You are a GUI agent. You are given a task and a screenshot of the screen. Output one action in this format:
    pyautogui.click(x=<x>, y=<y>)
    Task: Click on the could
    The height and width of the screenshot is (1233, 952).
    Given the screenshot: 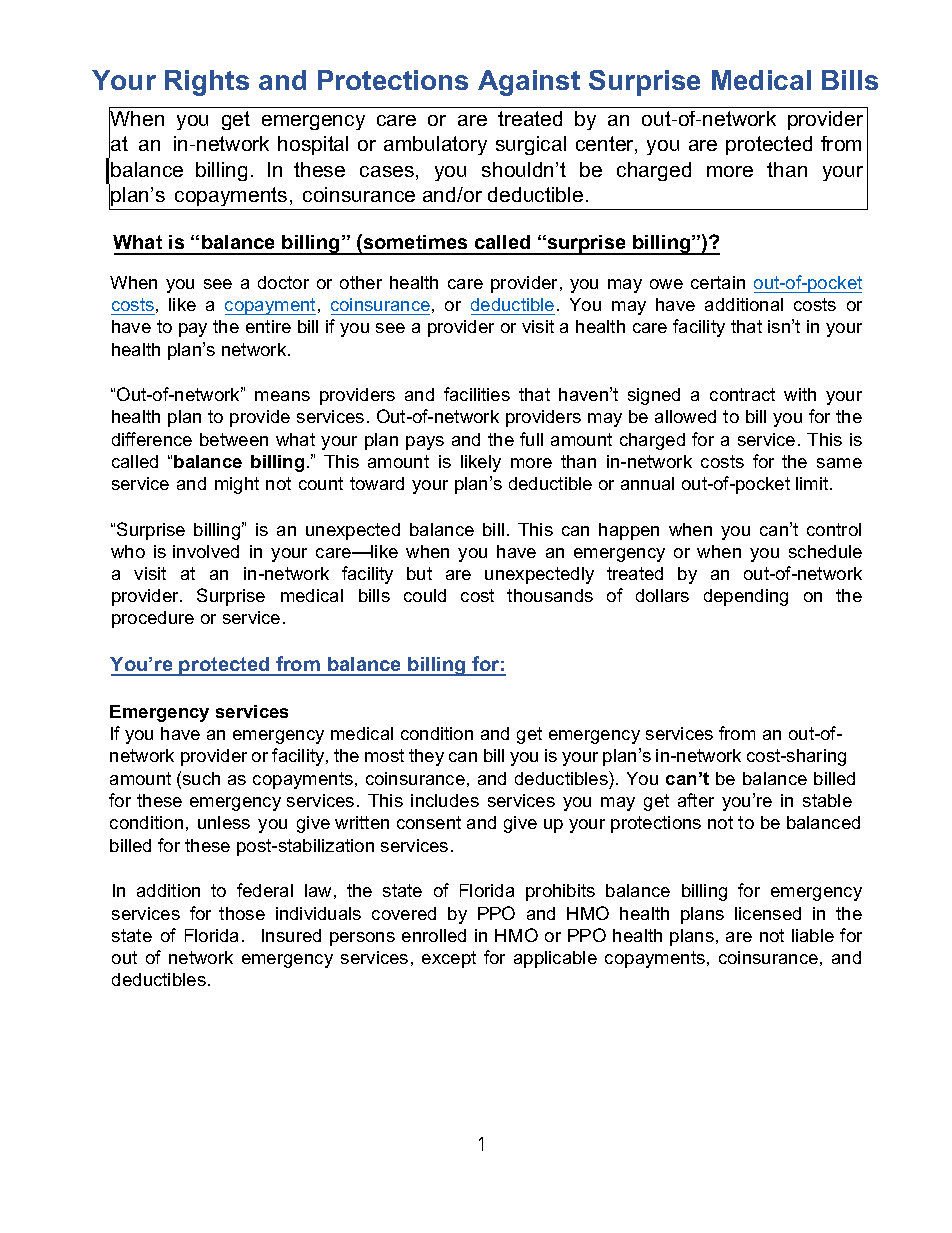 What is the action you would take?
    pyautogui.click(x=425, y=595)
